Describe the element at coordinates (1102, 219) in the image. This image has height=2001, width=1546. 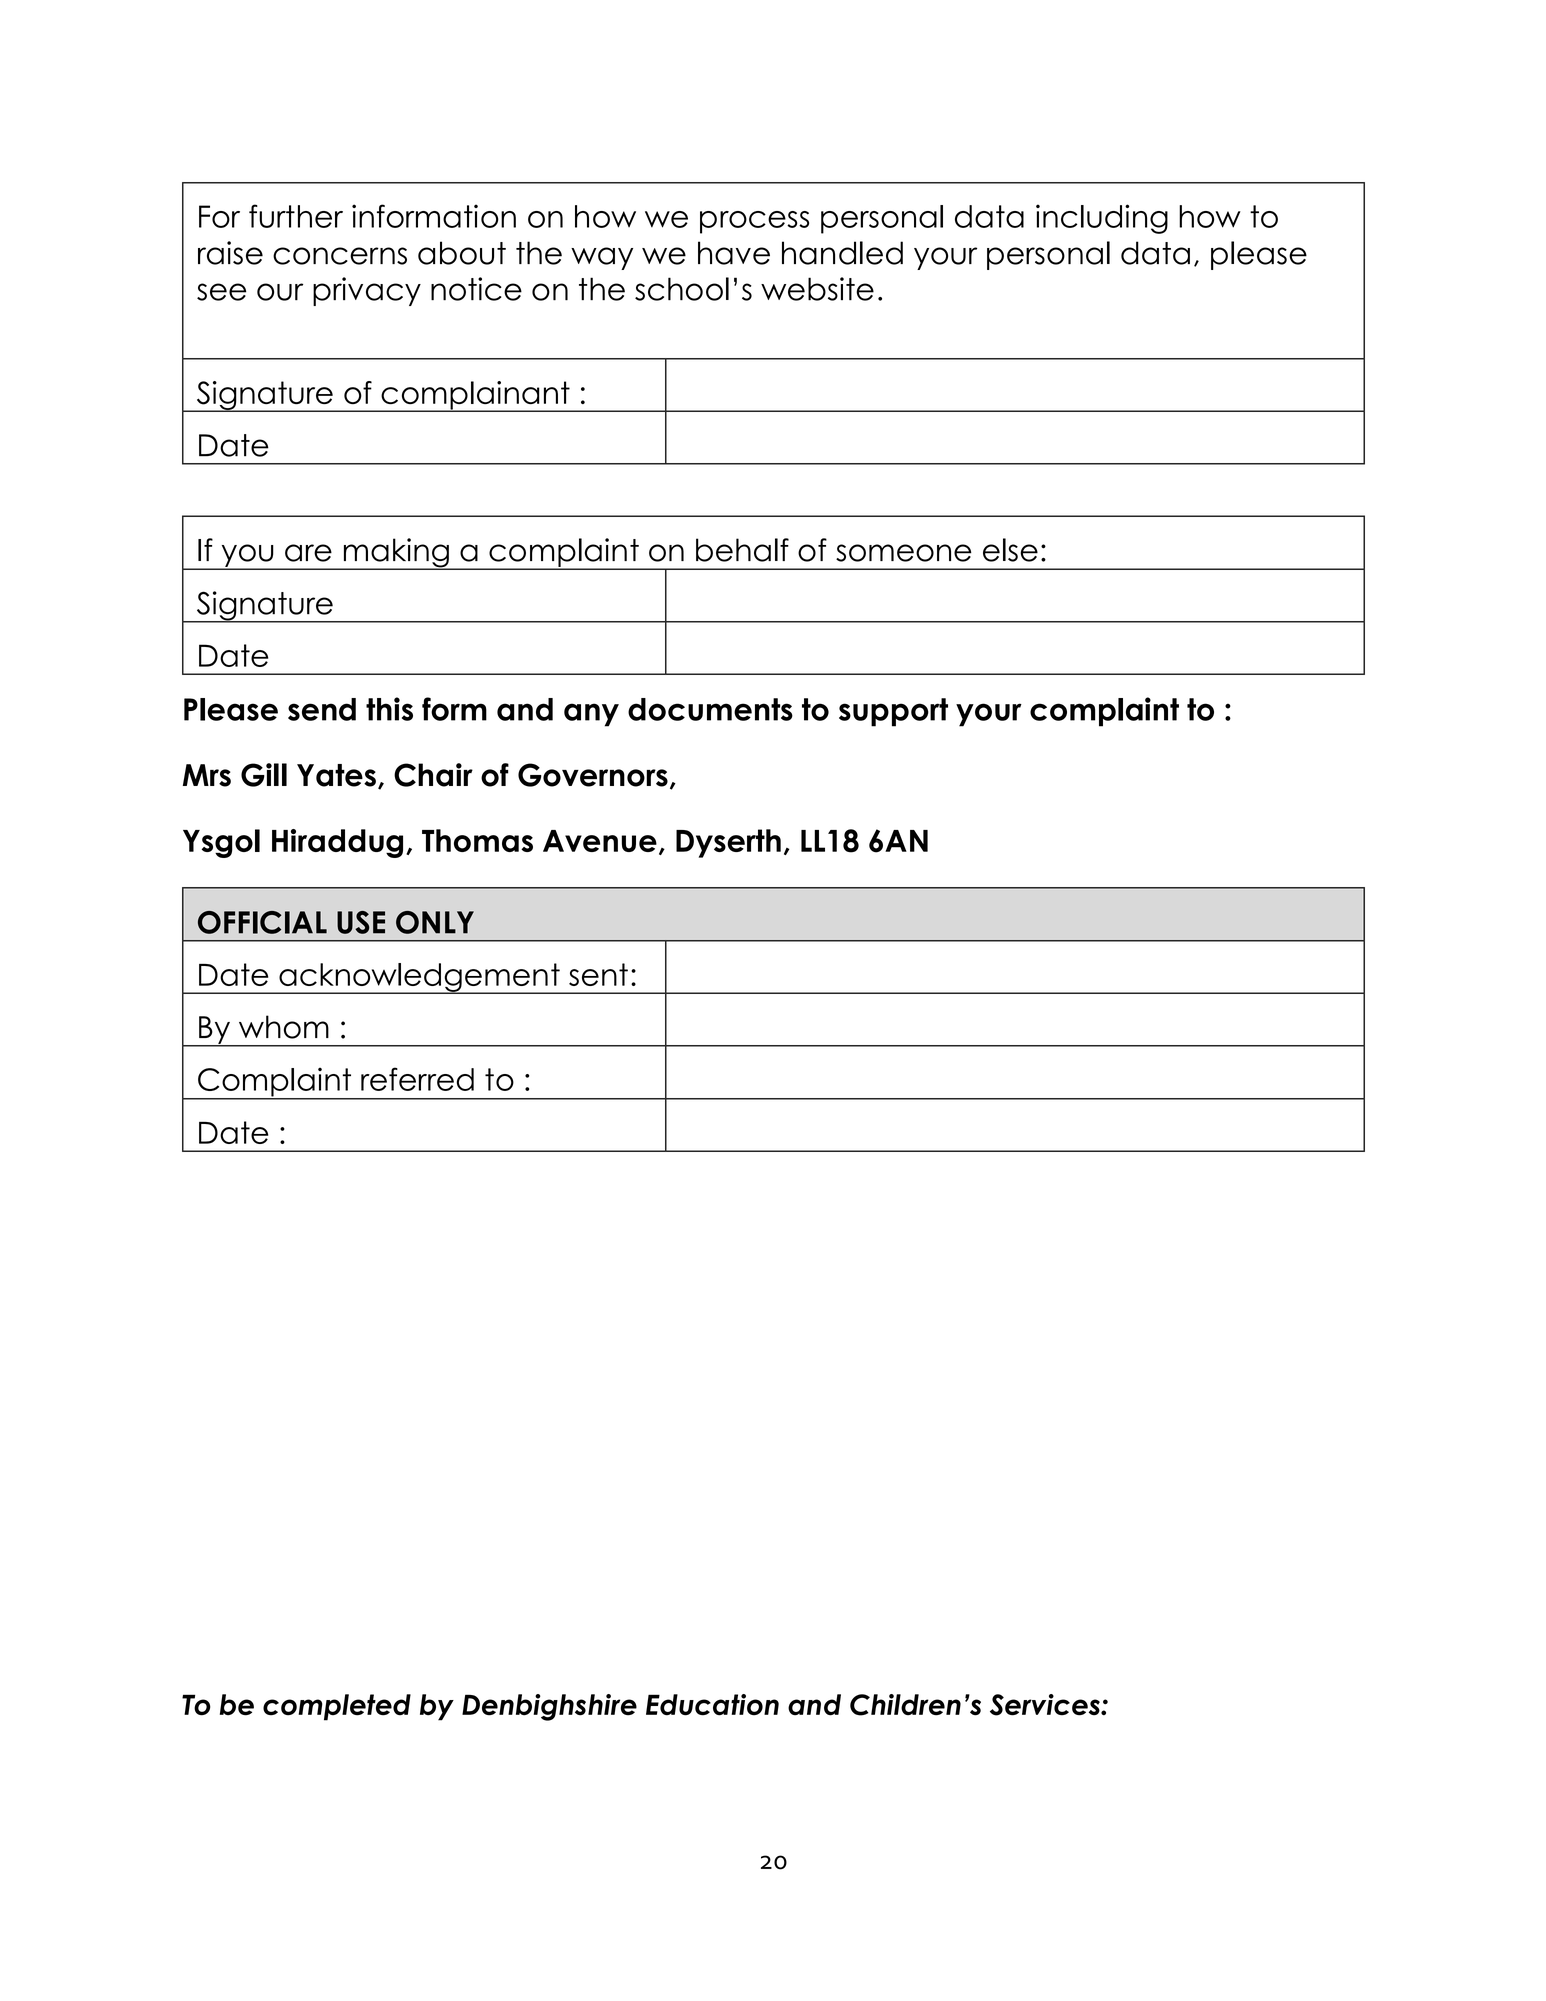
I see `including` at that location.
